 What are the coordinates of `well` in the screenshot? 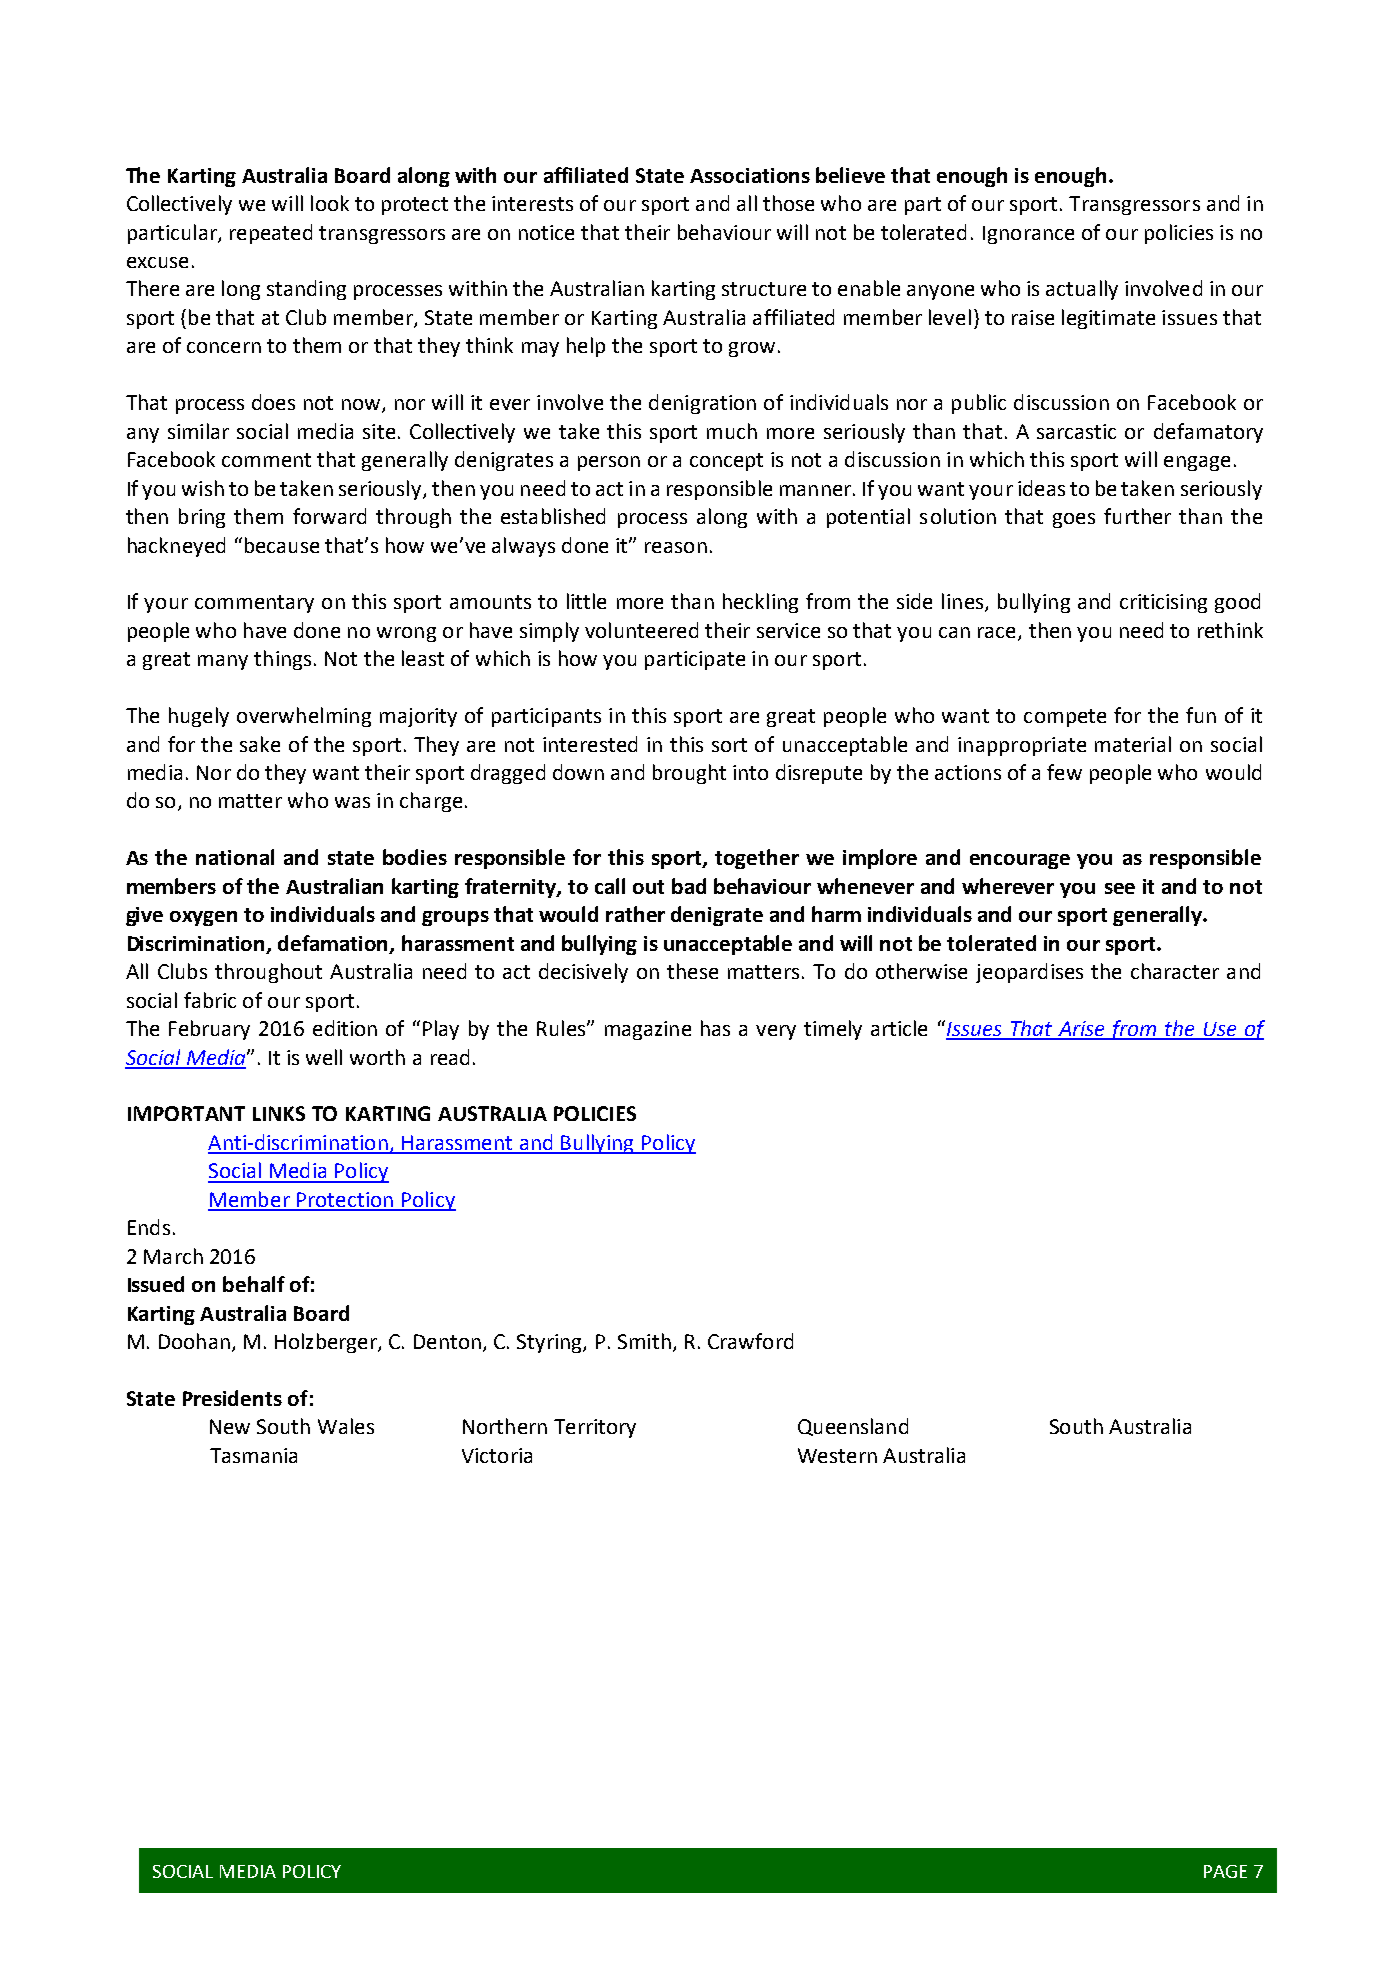 It's located at (324, 1057).
